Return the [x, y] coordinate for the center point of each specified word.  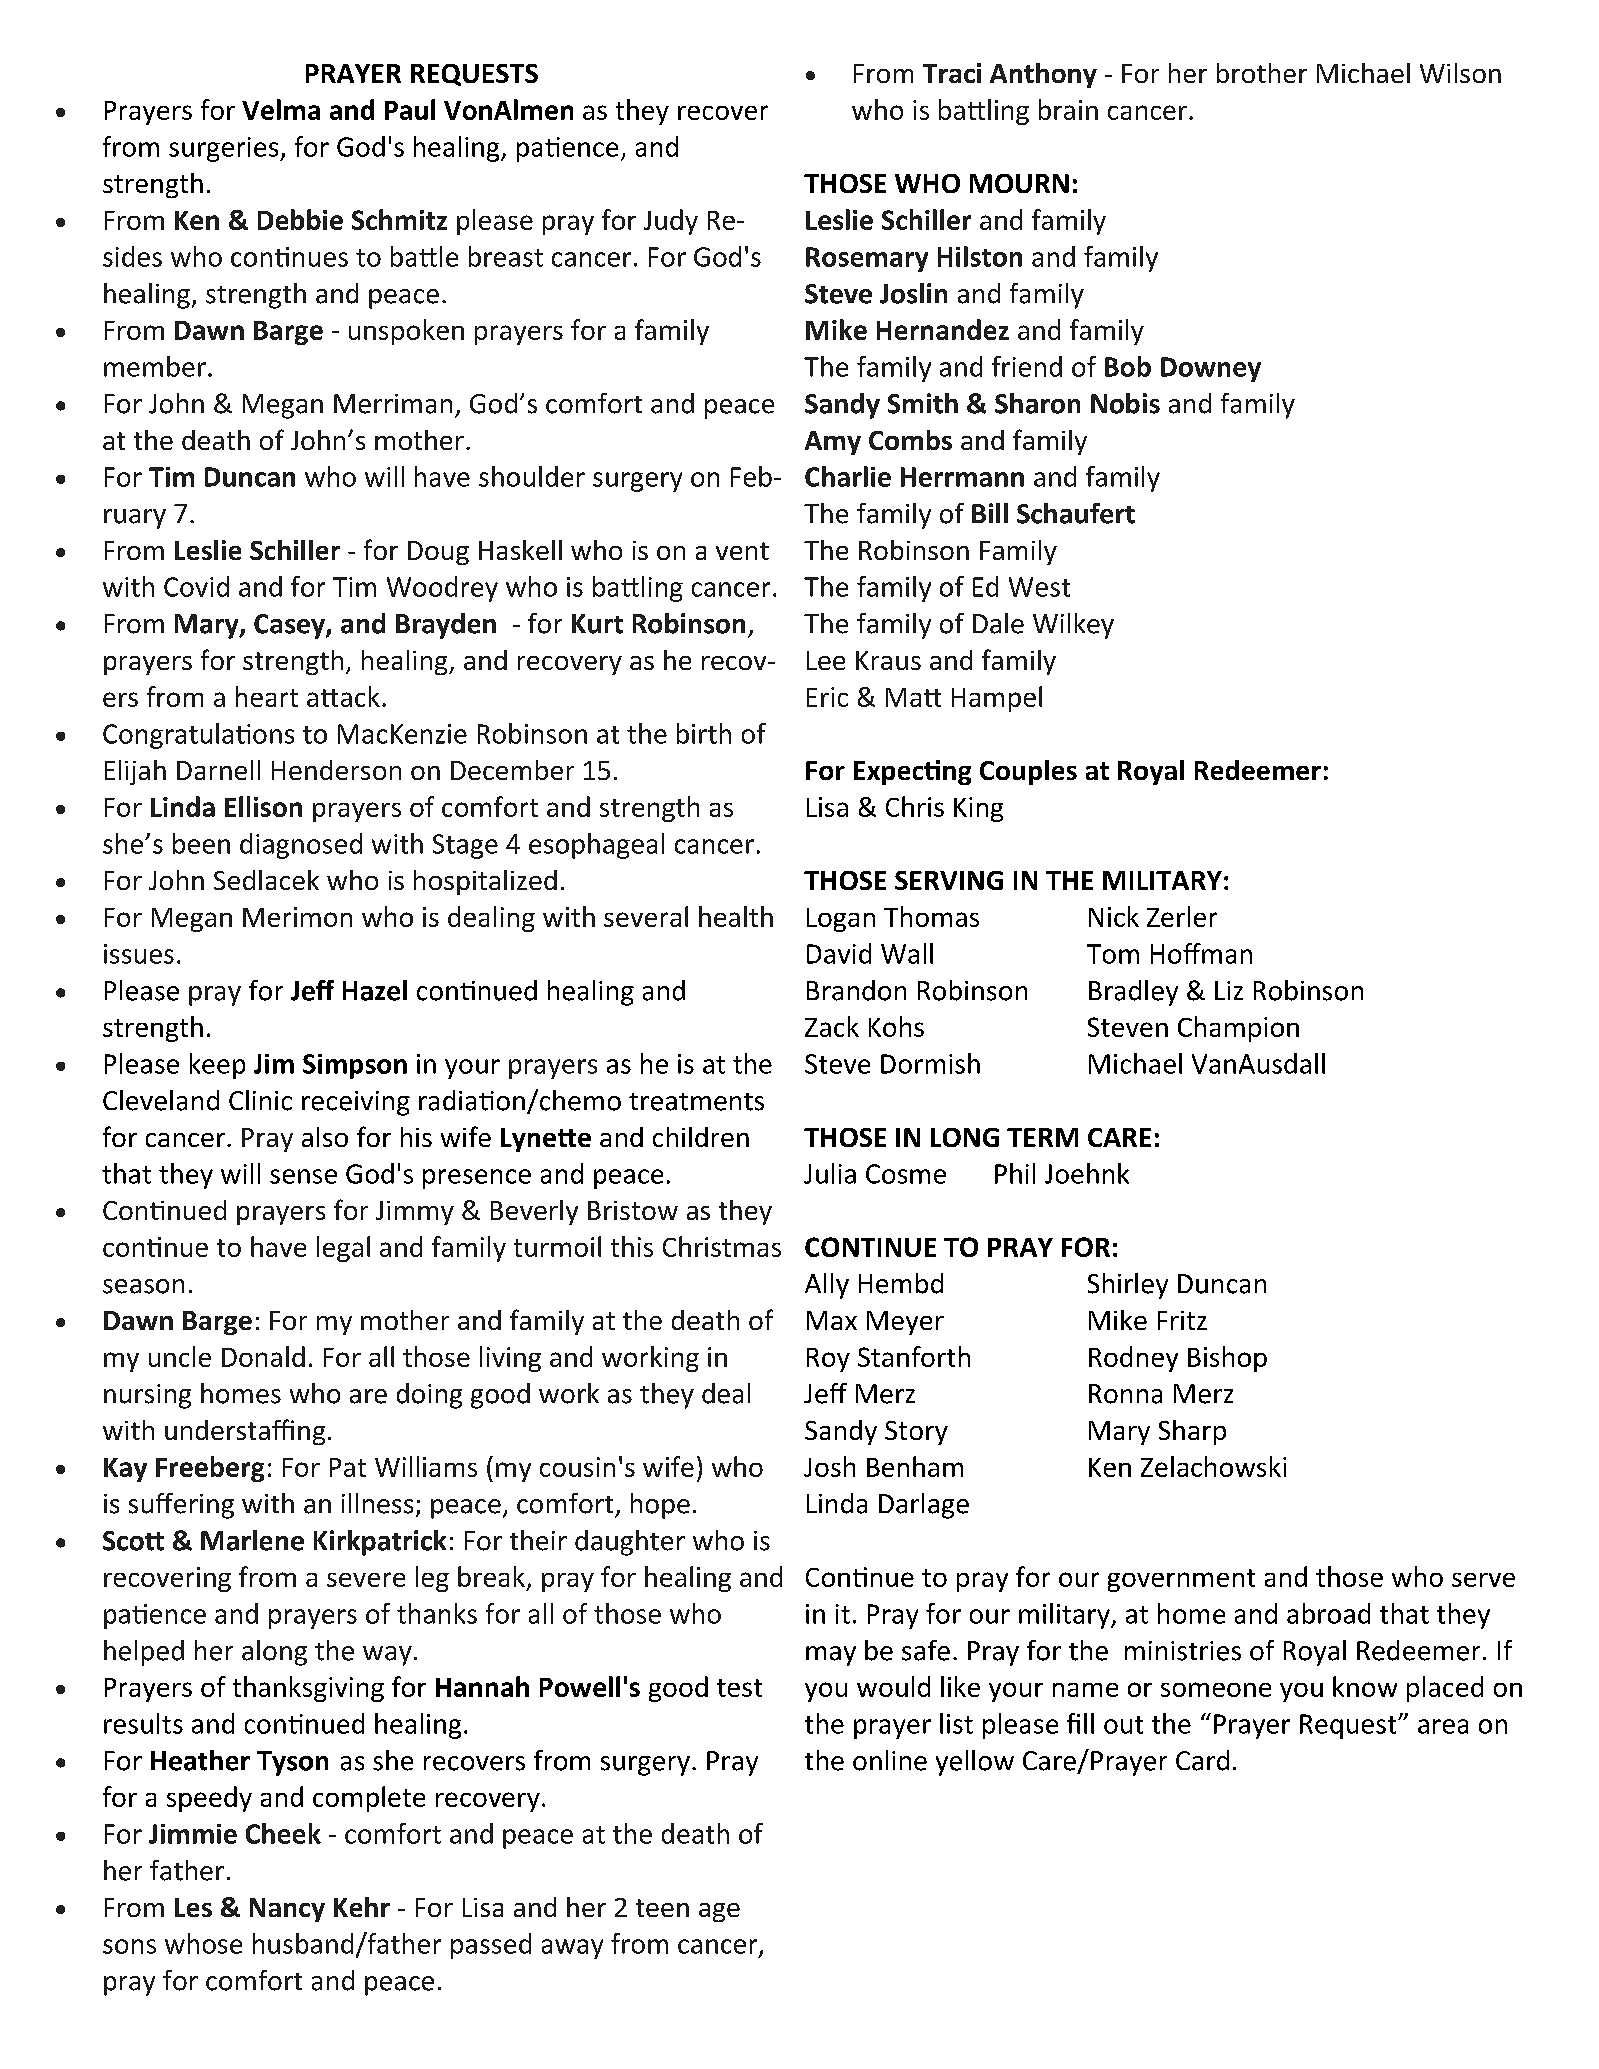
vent [742, 551]
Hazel [375, 990]
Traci [952, 73]
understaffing [245, 1432]
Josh [829, 1466]
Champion [1238, 1029]
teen [662, 1908]
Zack [832, 1026]
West [1039, 587]
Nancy [287, 1910]
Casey [290, 626]
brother [1262, 73]
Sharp [1192, 1432]
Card [1202, 1760]
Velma [281, 109]
